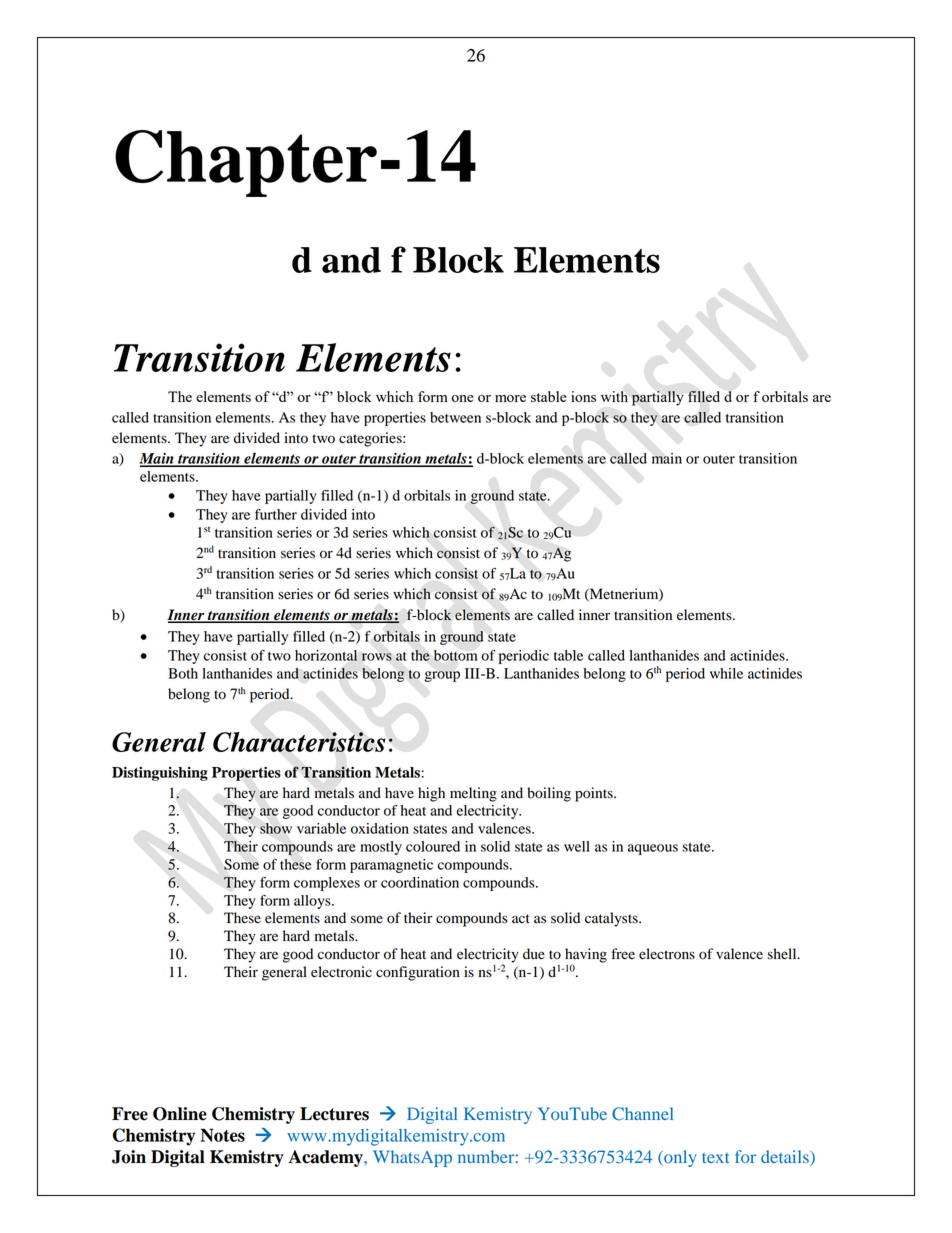  What do you see at coordinates (455, 655) in the screenshot?
I see `bottom` at bounding box center [455, 655].
